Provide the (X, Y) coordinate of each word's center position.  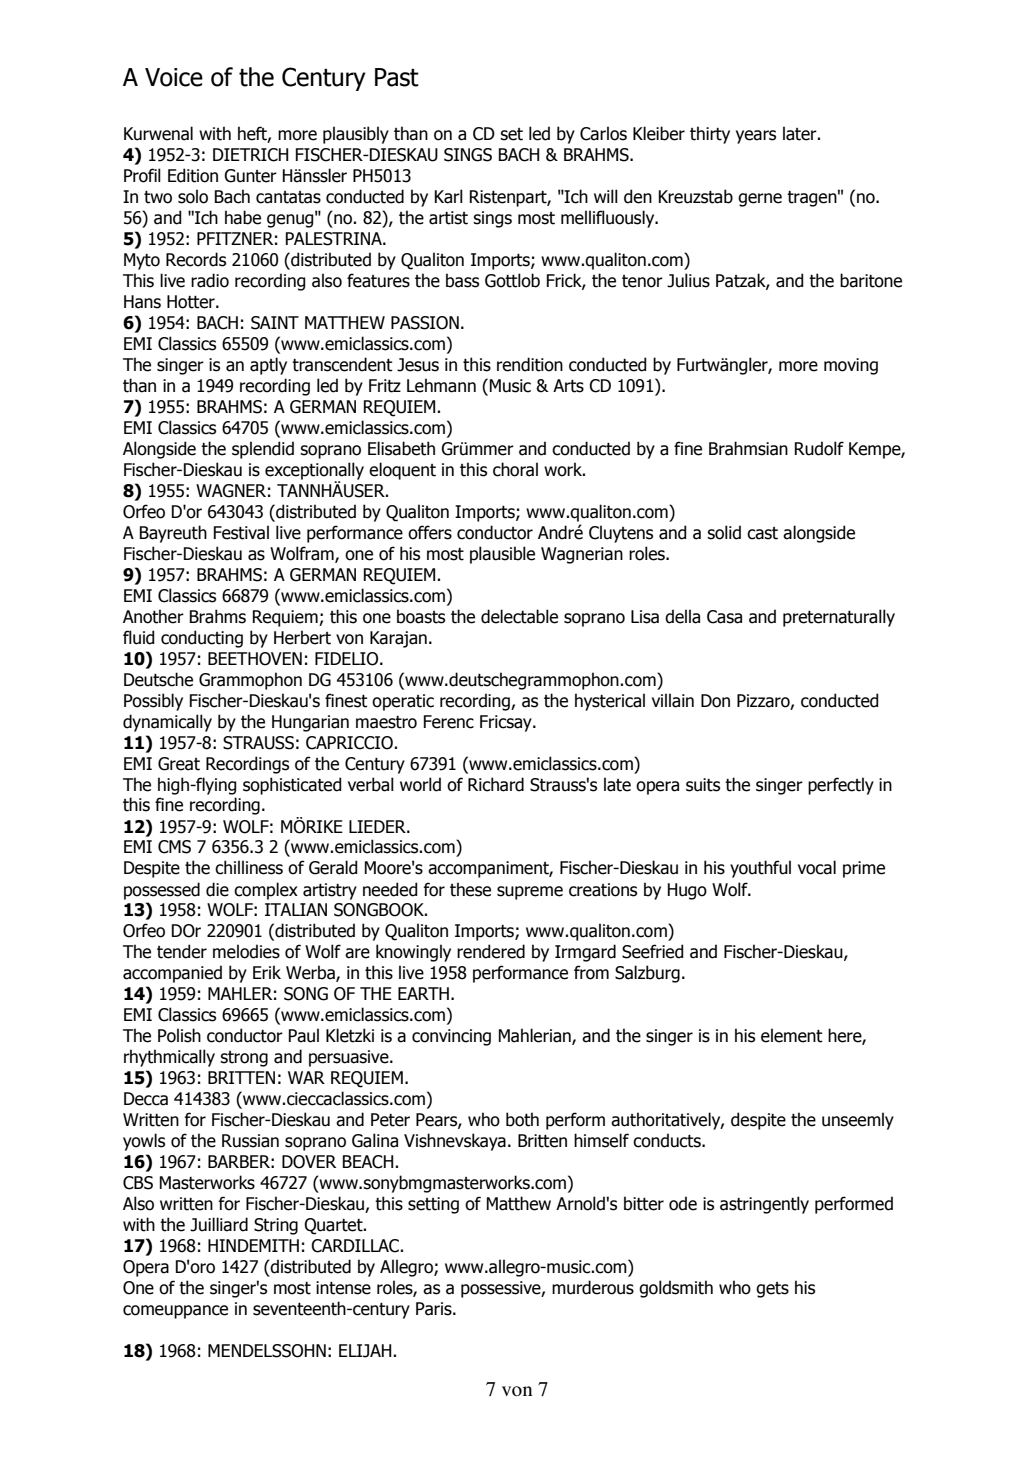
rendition (530, 364)
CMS (174, 847)
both (522, 1119)
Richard (496, 784)
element (792, 1035)
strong (244, 1059)
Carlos (603, 133)
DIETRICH (251, 155)
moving (851, 366)
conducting (202, 639)
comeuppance (175, 1312)
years (756, 137)
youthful (760, 869)
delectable (519, 616)
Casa (724, 617)
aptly (268, 366)
